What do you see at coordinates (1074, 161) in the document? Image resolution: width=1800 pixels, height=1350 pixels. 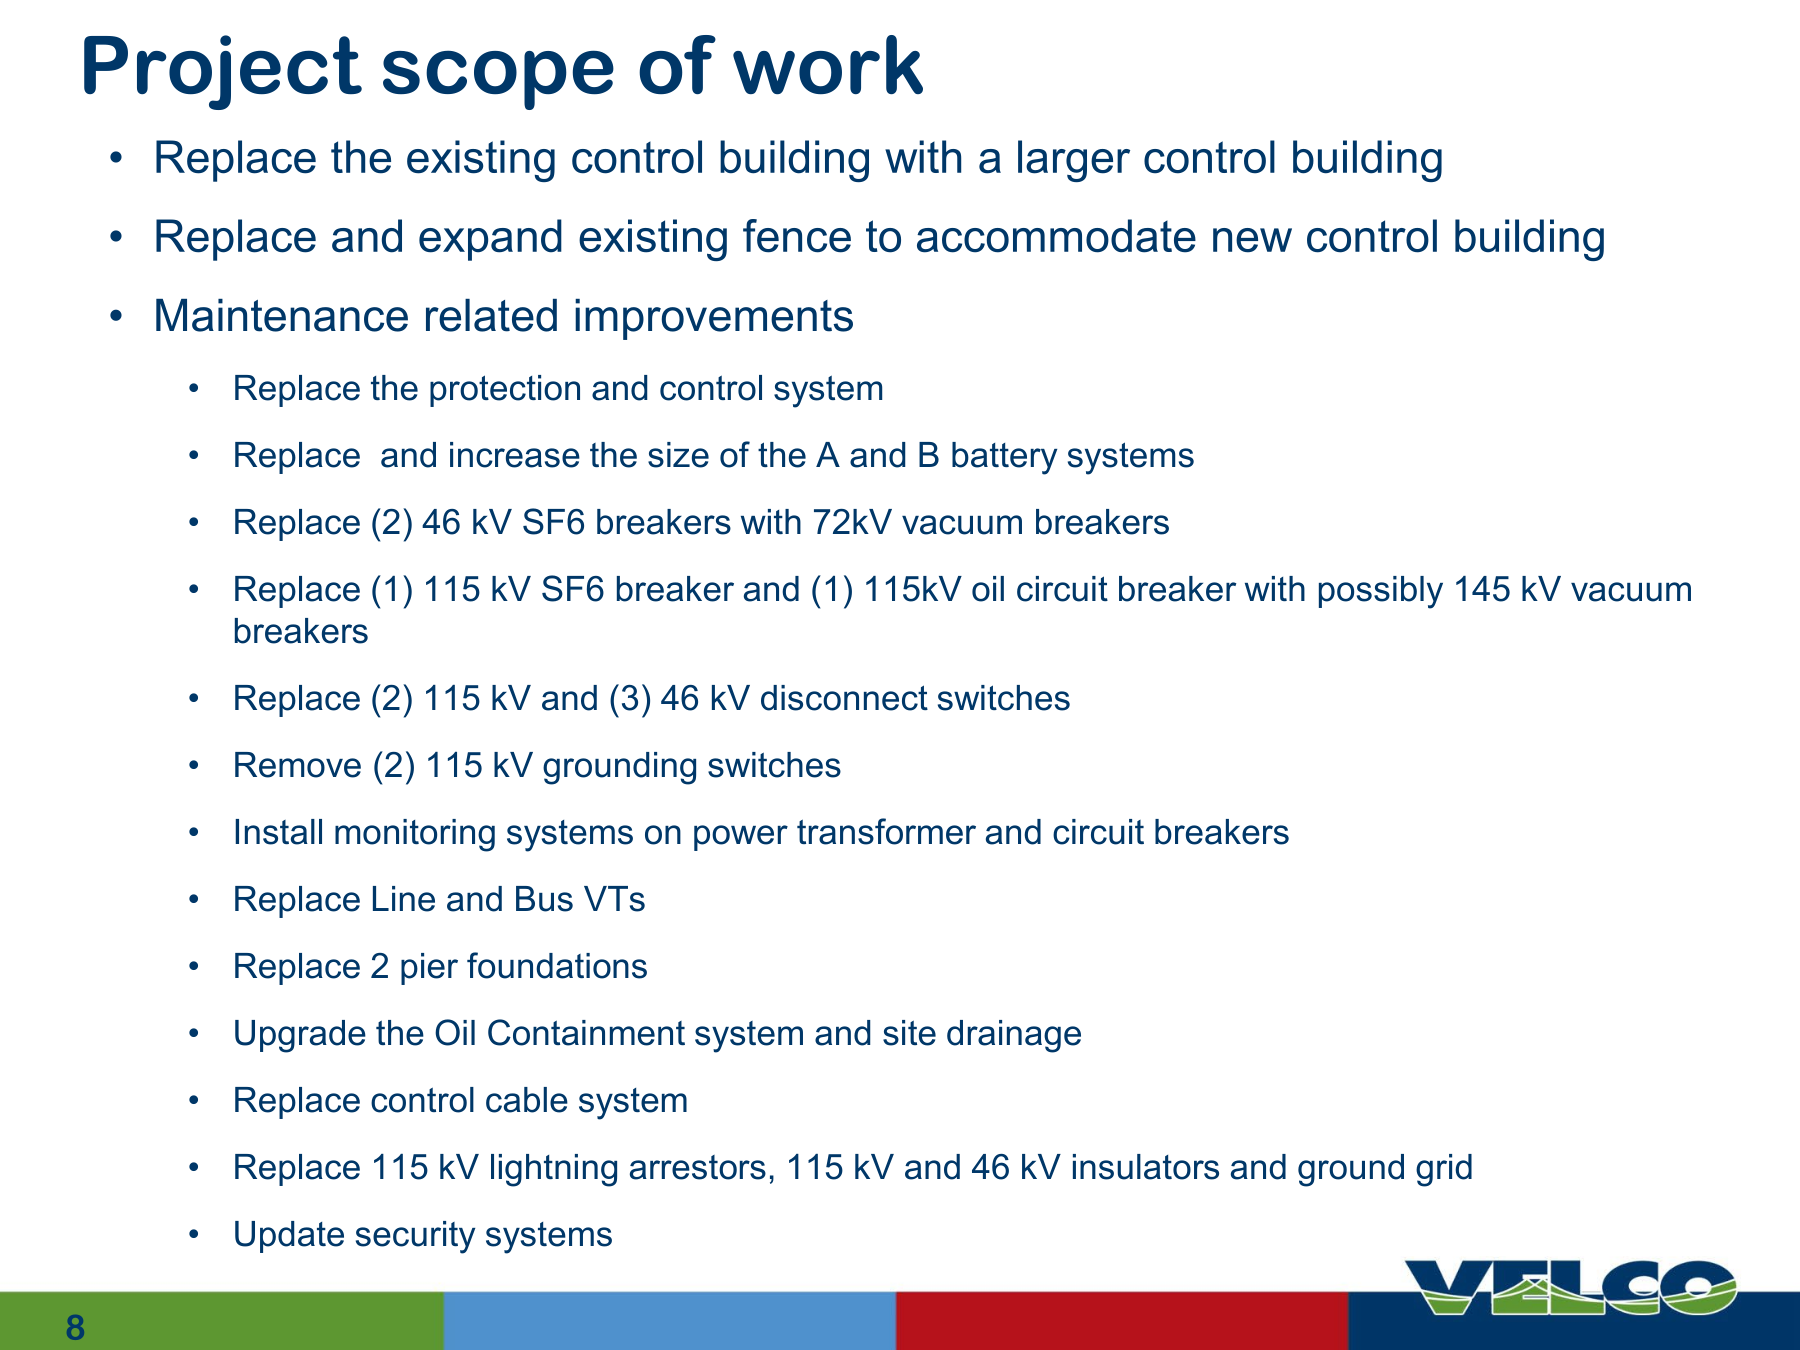 I see `larger` at bounding box center [1074, 161].
